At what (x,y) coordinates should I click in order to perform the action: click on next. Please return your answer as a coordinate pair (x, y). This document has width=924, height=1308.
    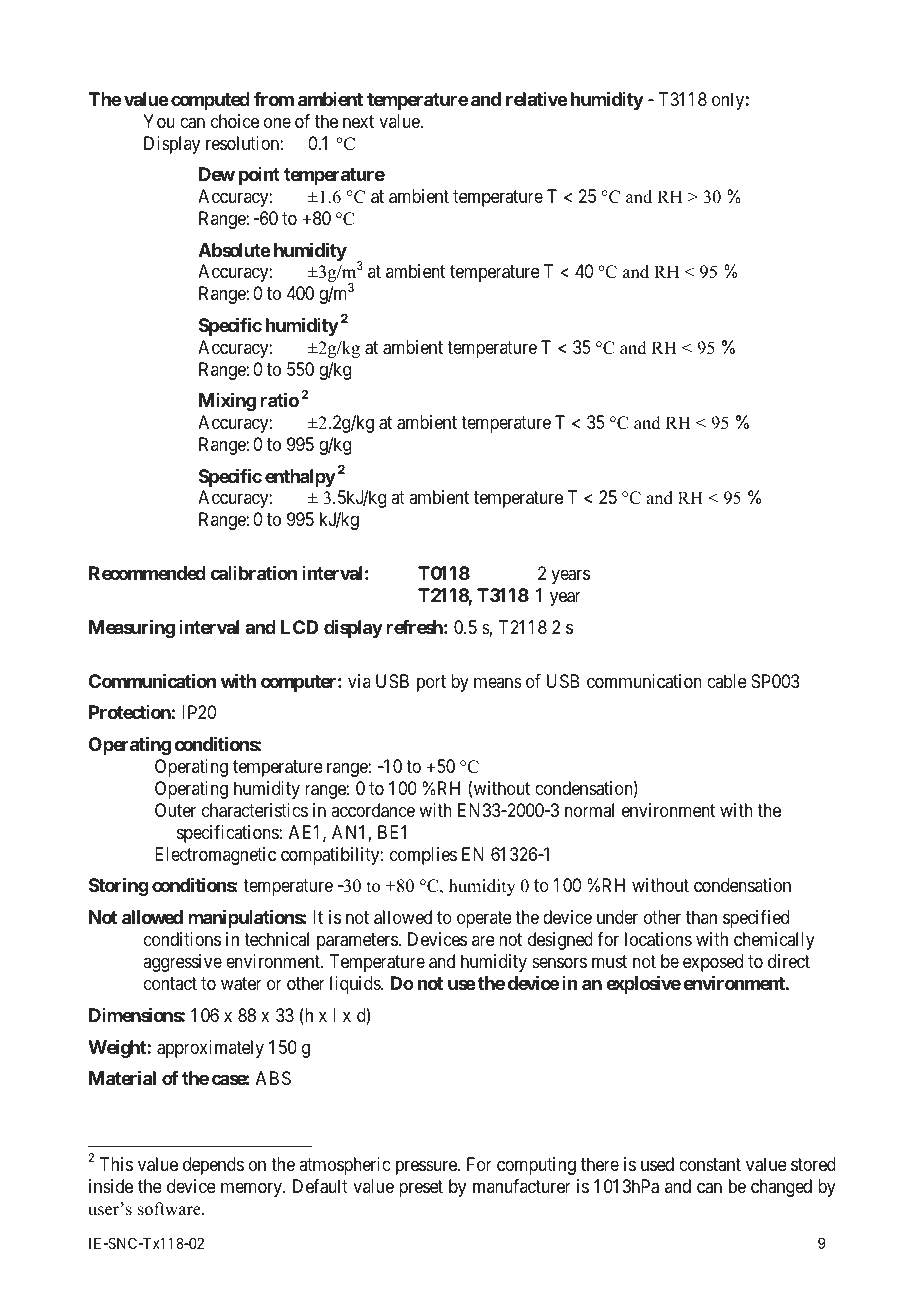
    Looking at the image, I should click on (358, 121).
